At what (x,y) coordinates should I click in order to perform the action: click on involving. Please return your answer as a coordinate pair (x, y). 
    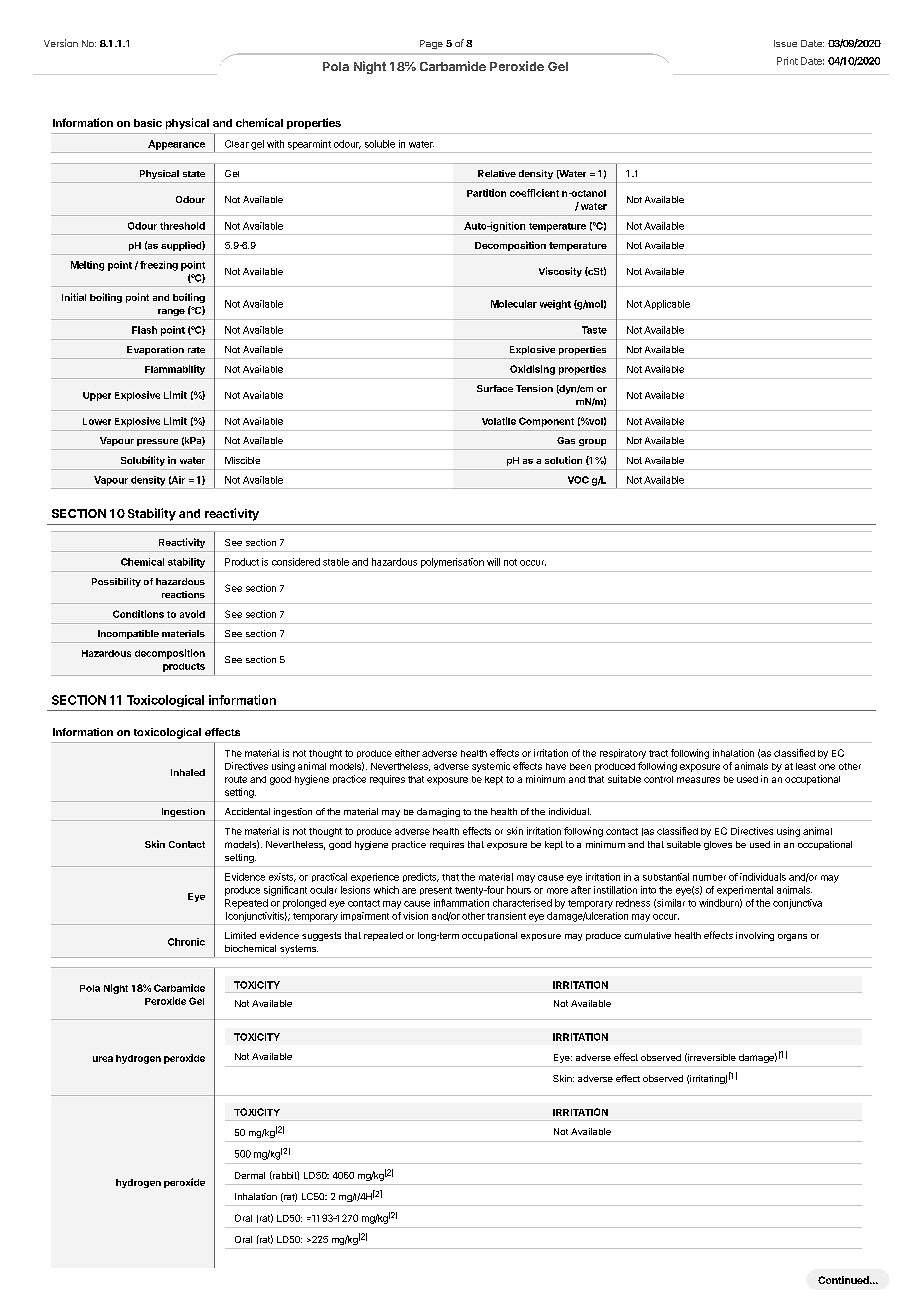
    Looking at the image, I should click on (755, 936).
